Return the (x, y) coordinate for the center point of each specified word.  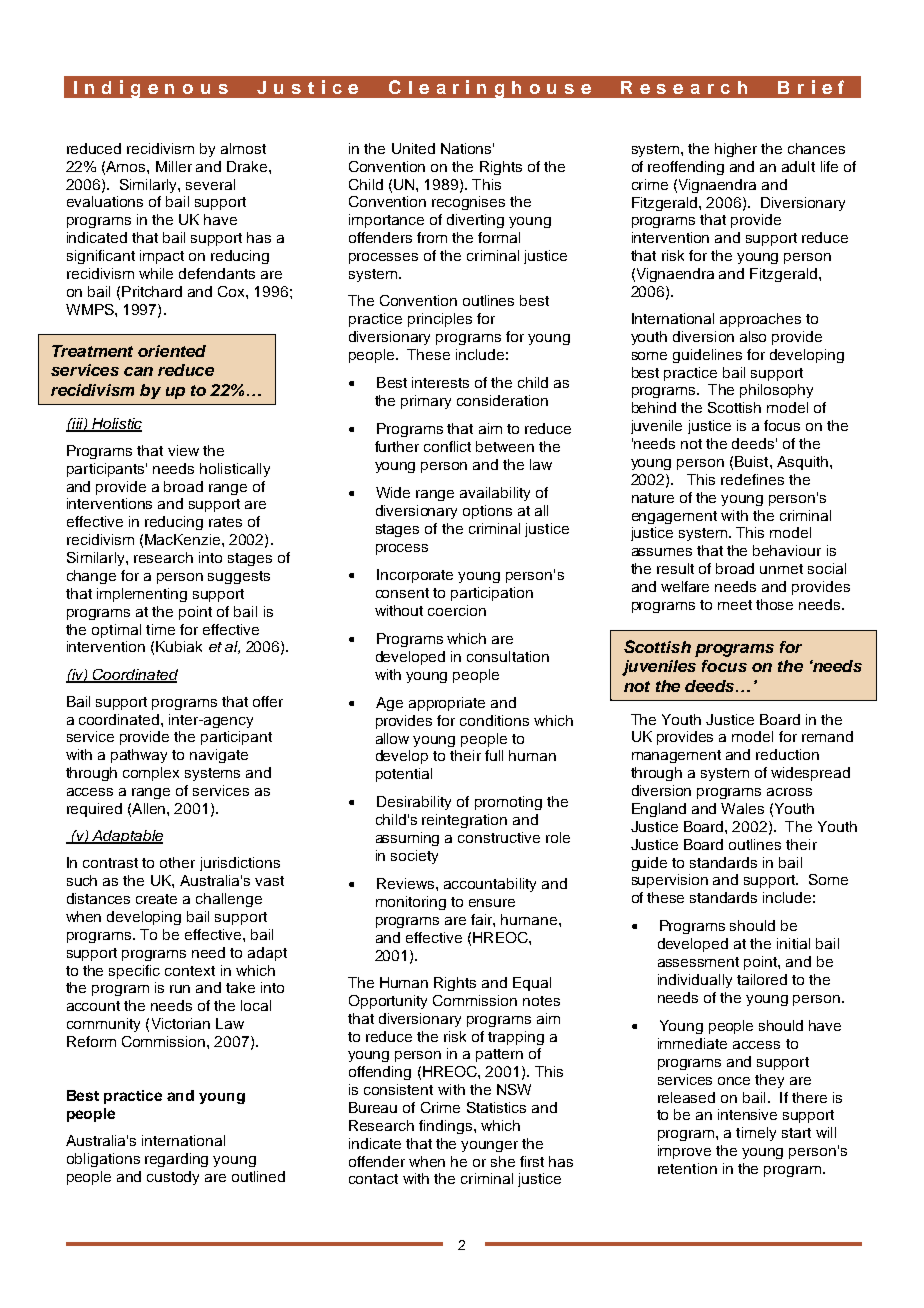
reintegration (464, 821)
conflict (447, 446)
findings (447, 1127)
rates (225, 522)
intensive (747, 1114)
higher (736, 150)
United (413, 148)
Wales (742, 808)
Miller (174, 166)
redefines (752, 479)
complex (151, 774)
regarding (176, 1160)
